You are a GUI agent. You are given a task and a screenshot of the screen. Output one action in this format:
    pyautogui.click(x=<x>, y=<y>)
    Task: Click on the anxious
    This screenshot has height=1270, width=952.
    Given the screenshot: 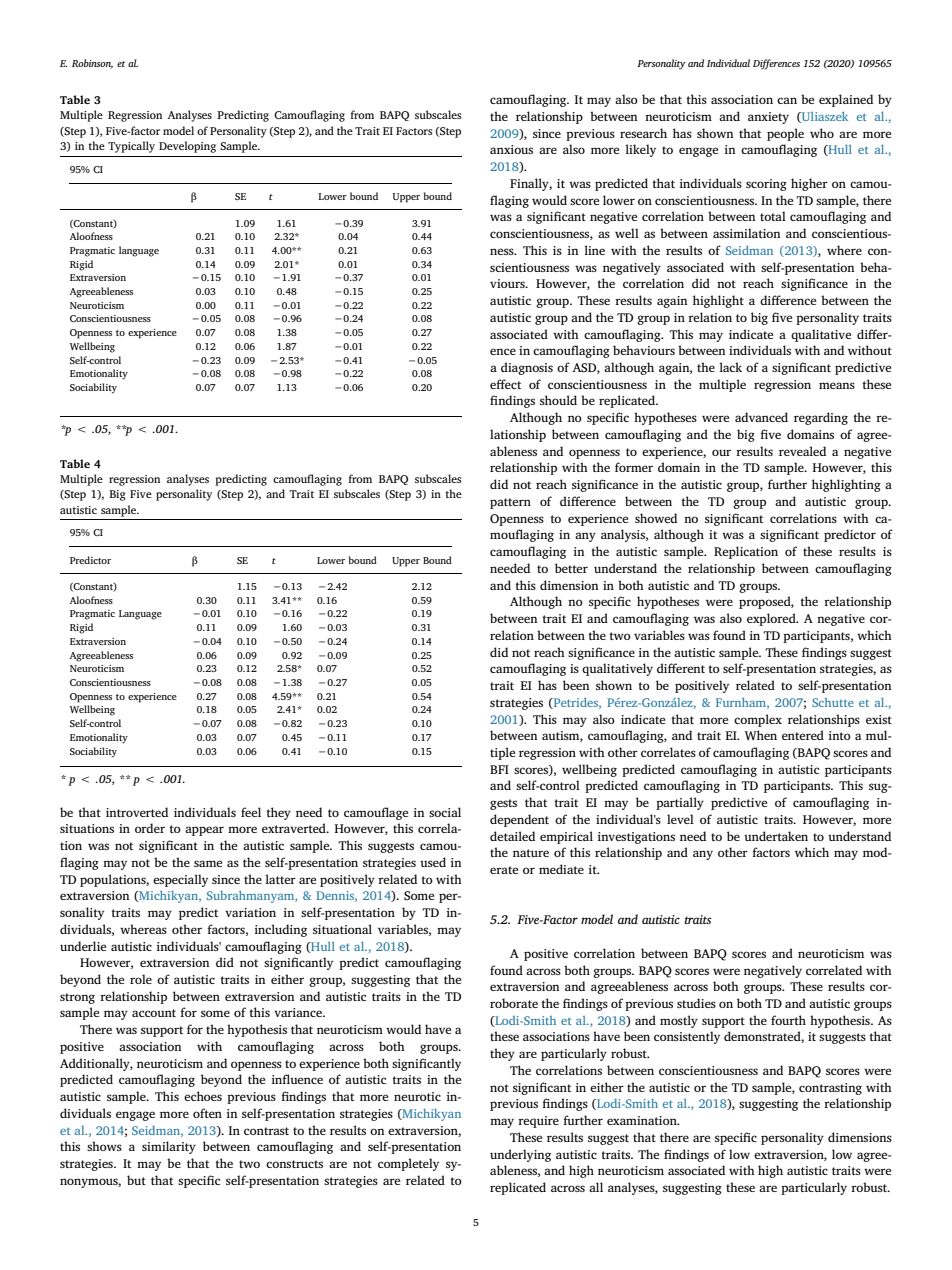 What is the action you would take?
    pyautogui.click(x=511, y=149)
